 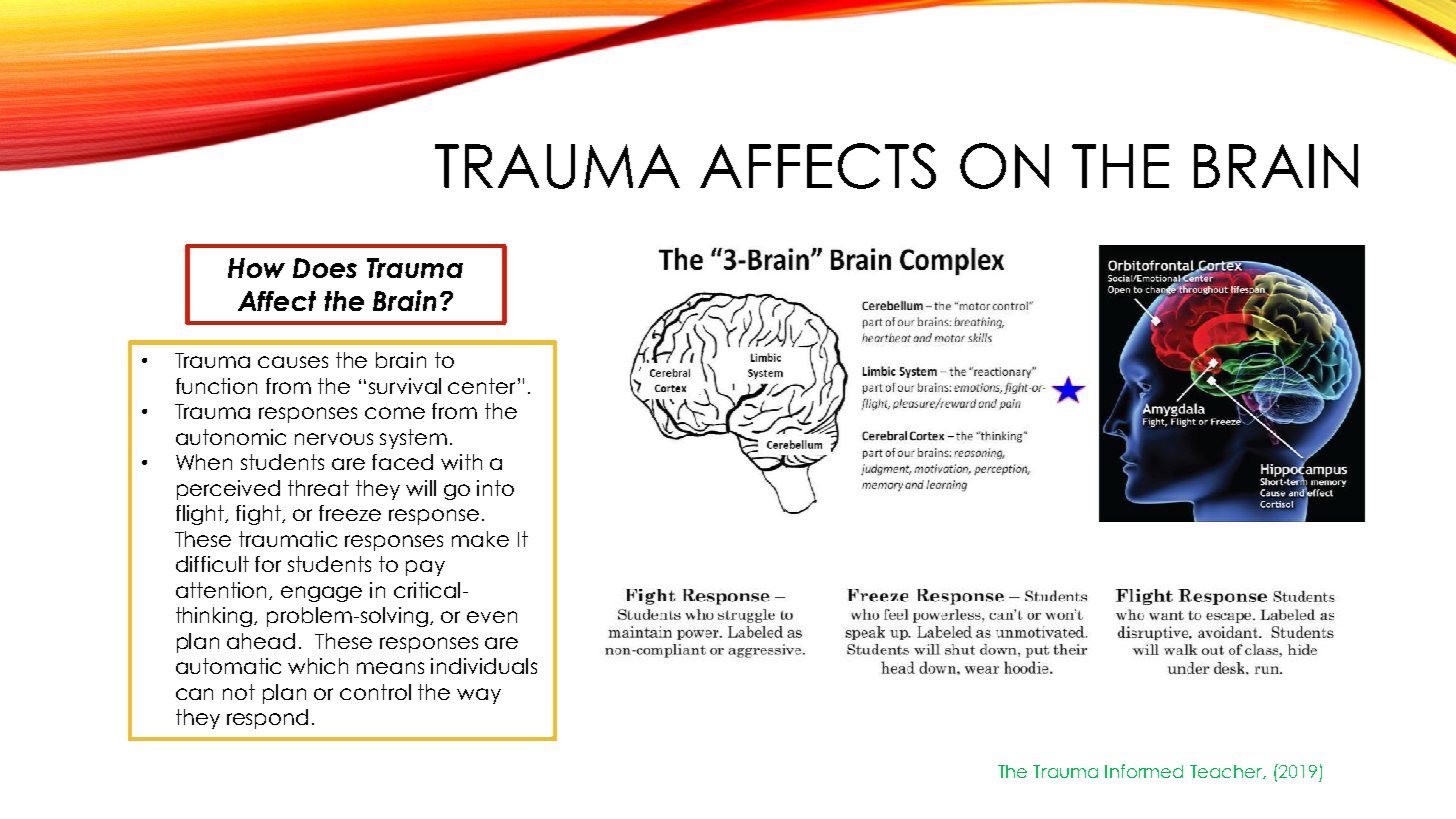 What do you see at coordinates (267, 719) in the screenshot?
I see `respond` at bounding box center [267, 719].
